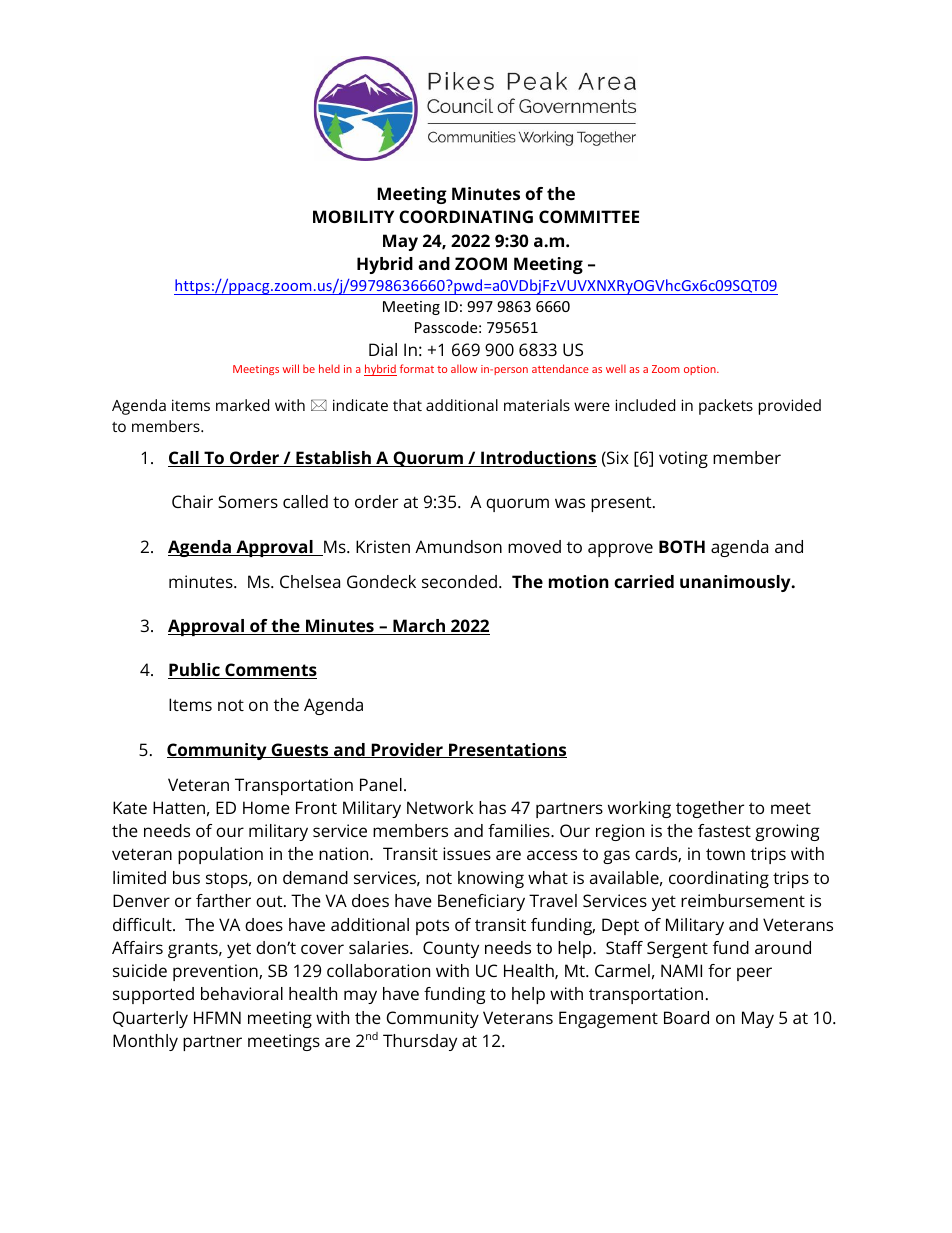 The height and width of the image is (1233, 952). I want to click on unanimously, so click(736, 583).
